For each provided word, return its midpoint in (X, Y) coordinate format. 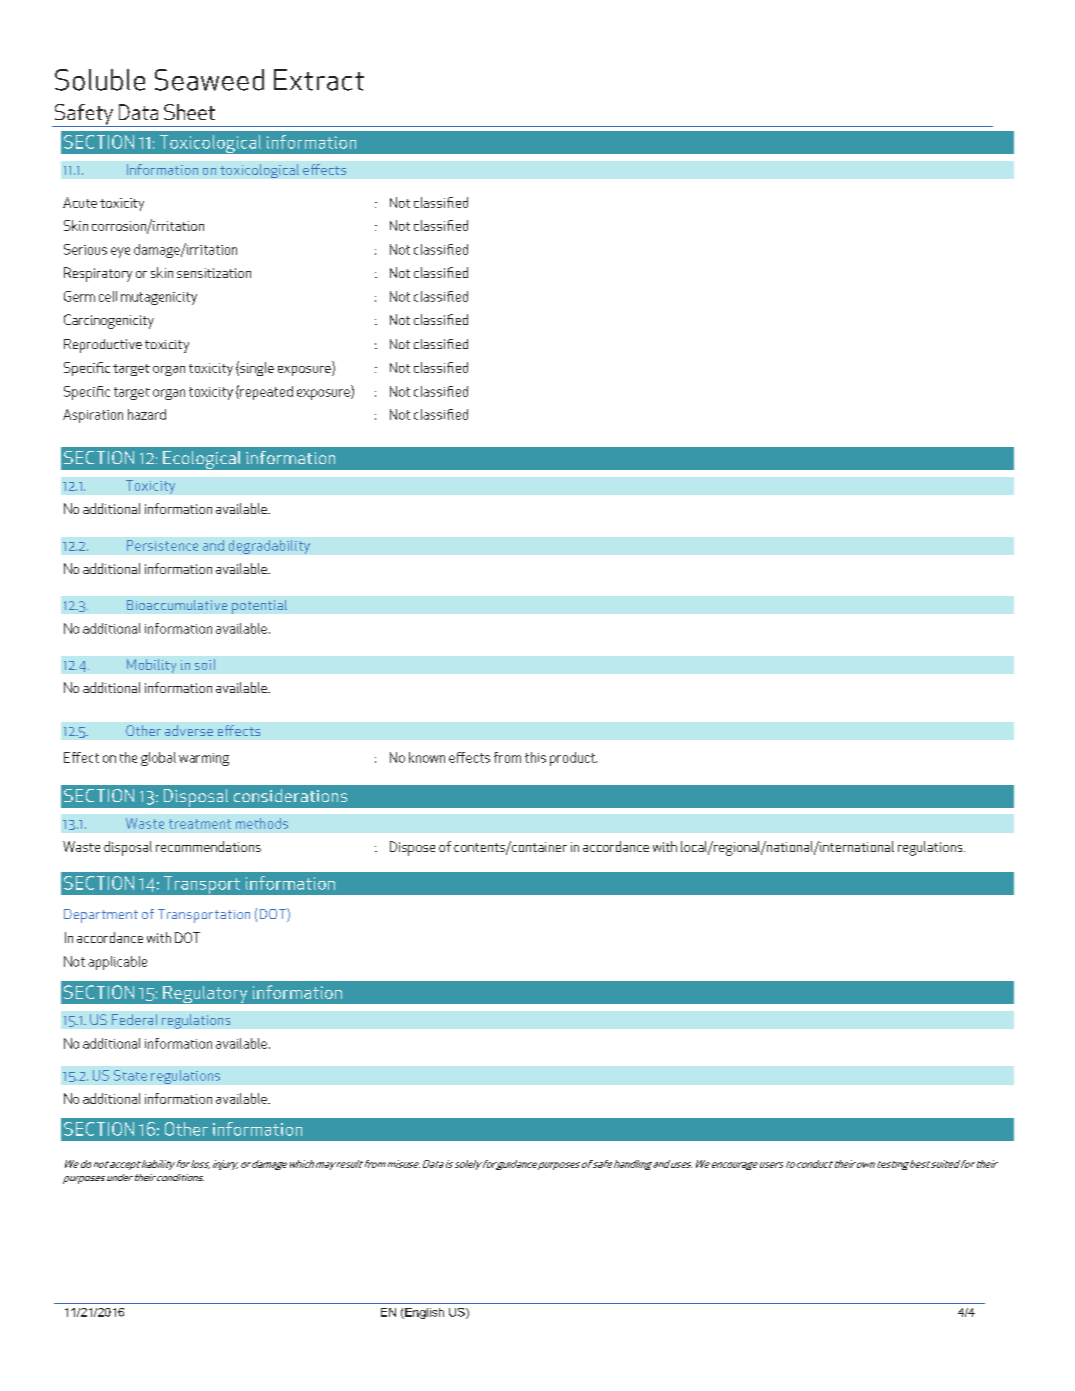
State (130, 1075)
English (423, 1313)
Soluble (100, 80)
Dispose (412, 848)
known (427, 757)
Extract (319, 80)
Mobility (151, 666)
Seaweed (209, 80)
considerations (290, 795)
